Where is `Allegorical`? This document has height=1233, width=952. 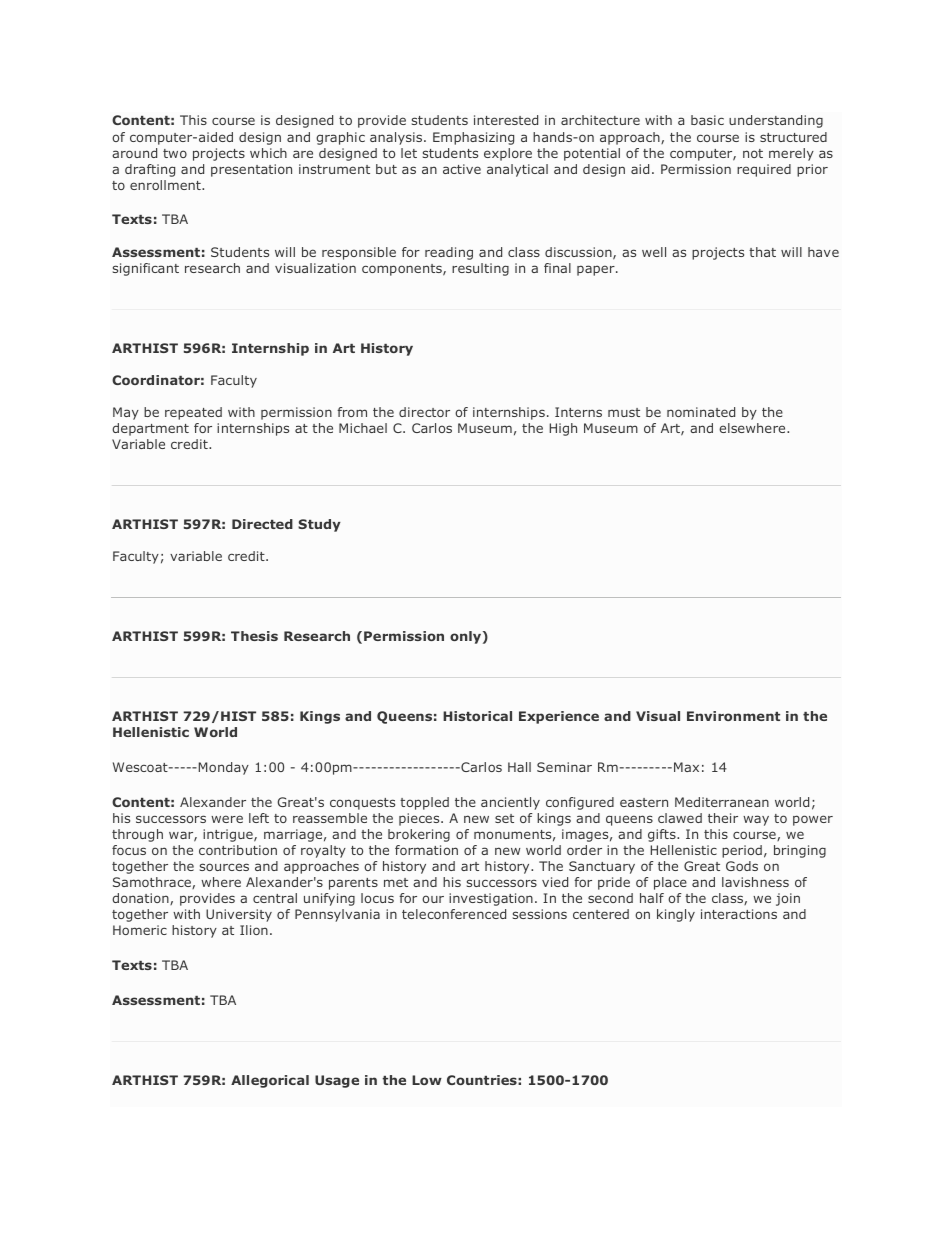
Allegorical is located at coordinates (270, 1081).
